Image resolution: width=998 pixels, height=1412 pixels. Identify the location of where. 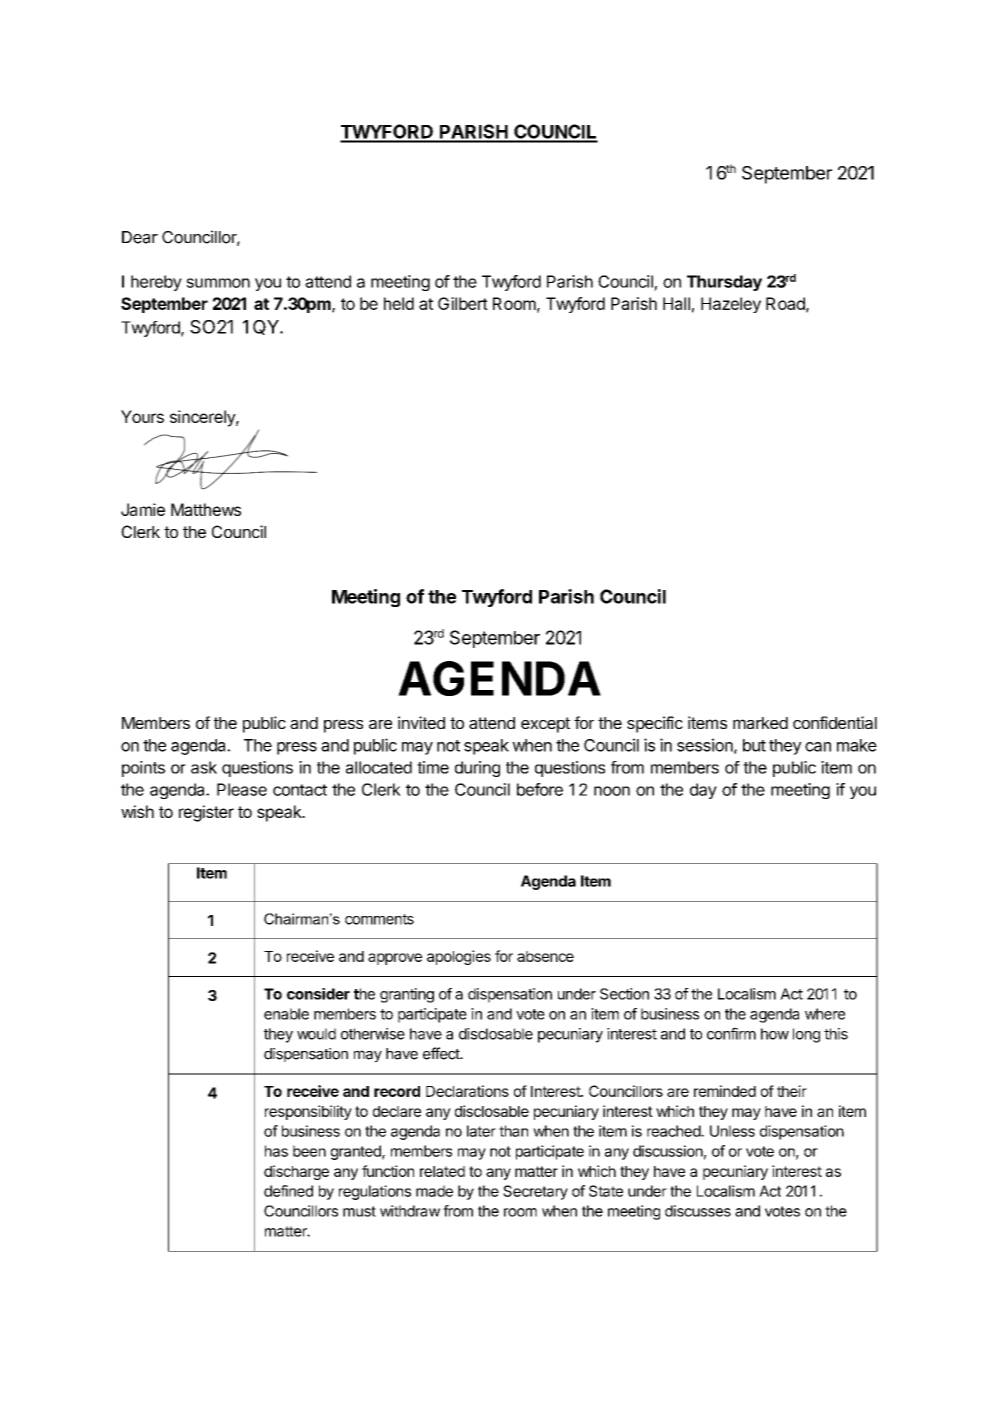
(825, 1014).
